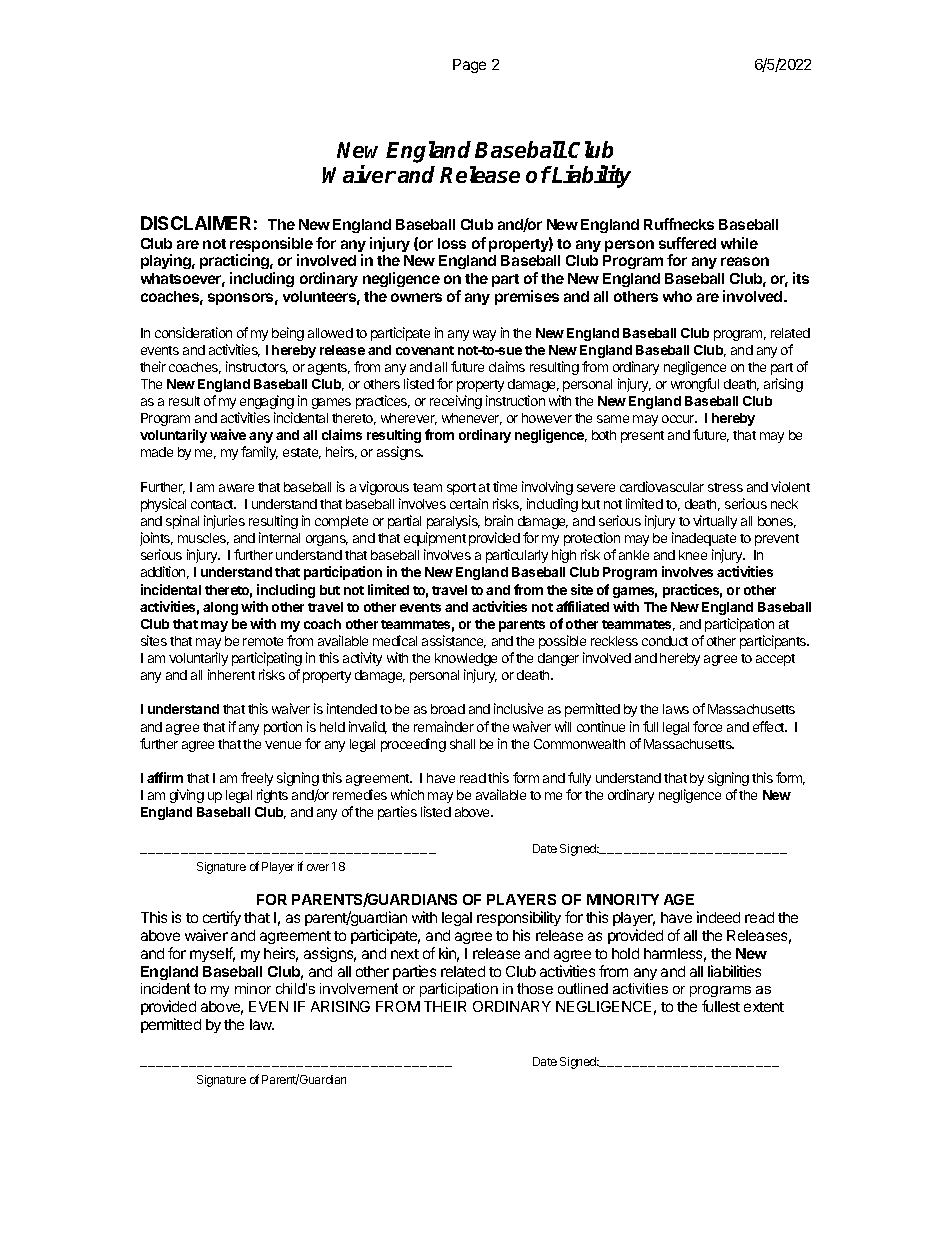  What do you see at coordinates (535, 988) in the screenshot?
I see `those` at bounding box center [535, 988].
